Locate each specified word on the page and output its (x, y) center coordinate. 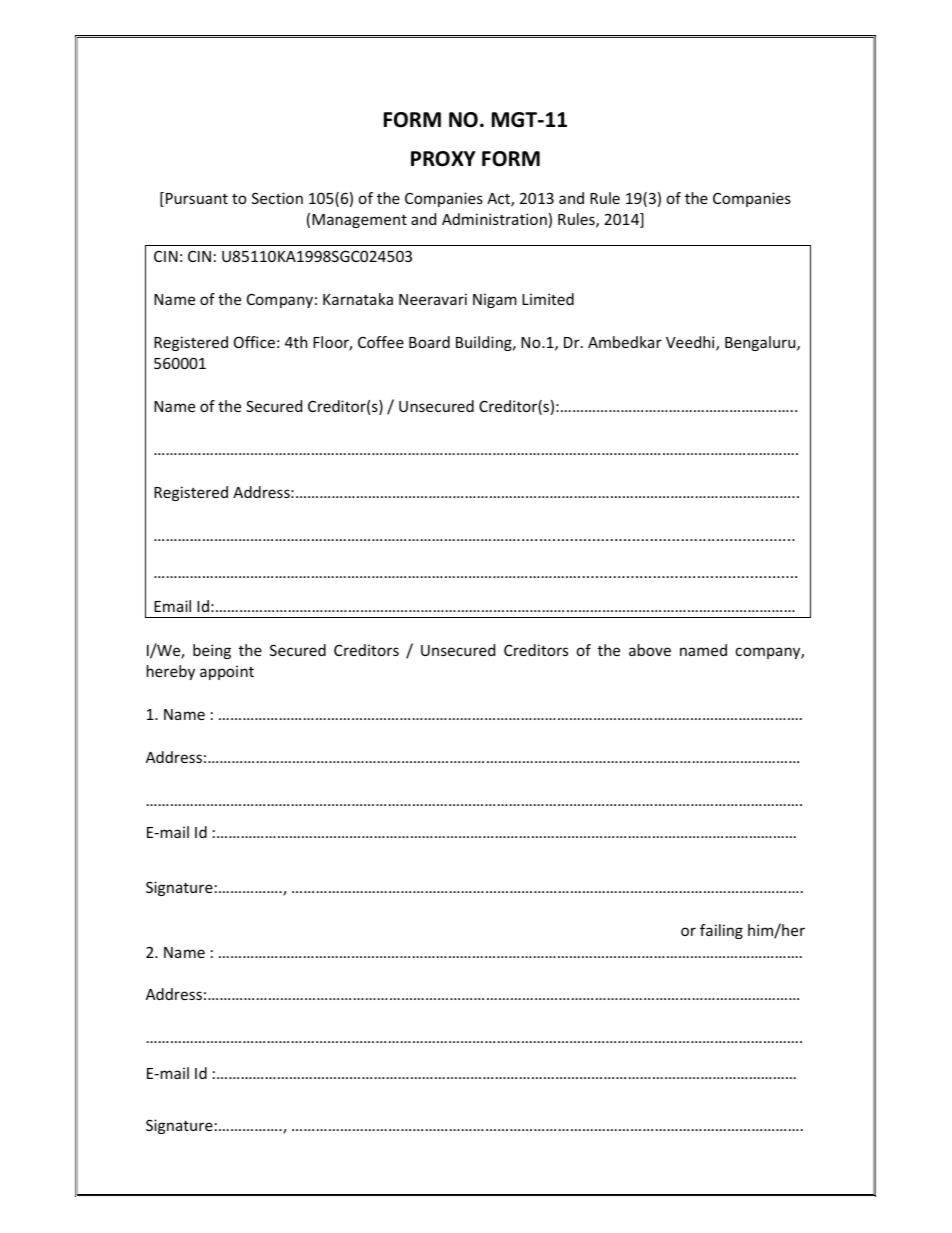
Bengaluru (761, 343)
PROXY (443, 159)
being (212, 651)
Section (277, 198)
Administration (494, 219)
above (650, 650)
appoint (227, 672)
